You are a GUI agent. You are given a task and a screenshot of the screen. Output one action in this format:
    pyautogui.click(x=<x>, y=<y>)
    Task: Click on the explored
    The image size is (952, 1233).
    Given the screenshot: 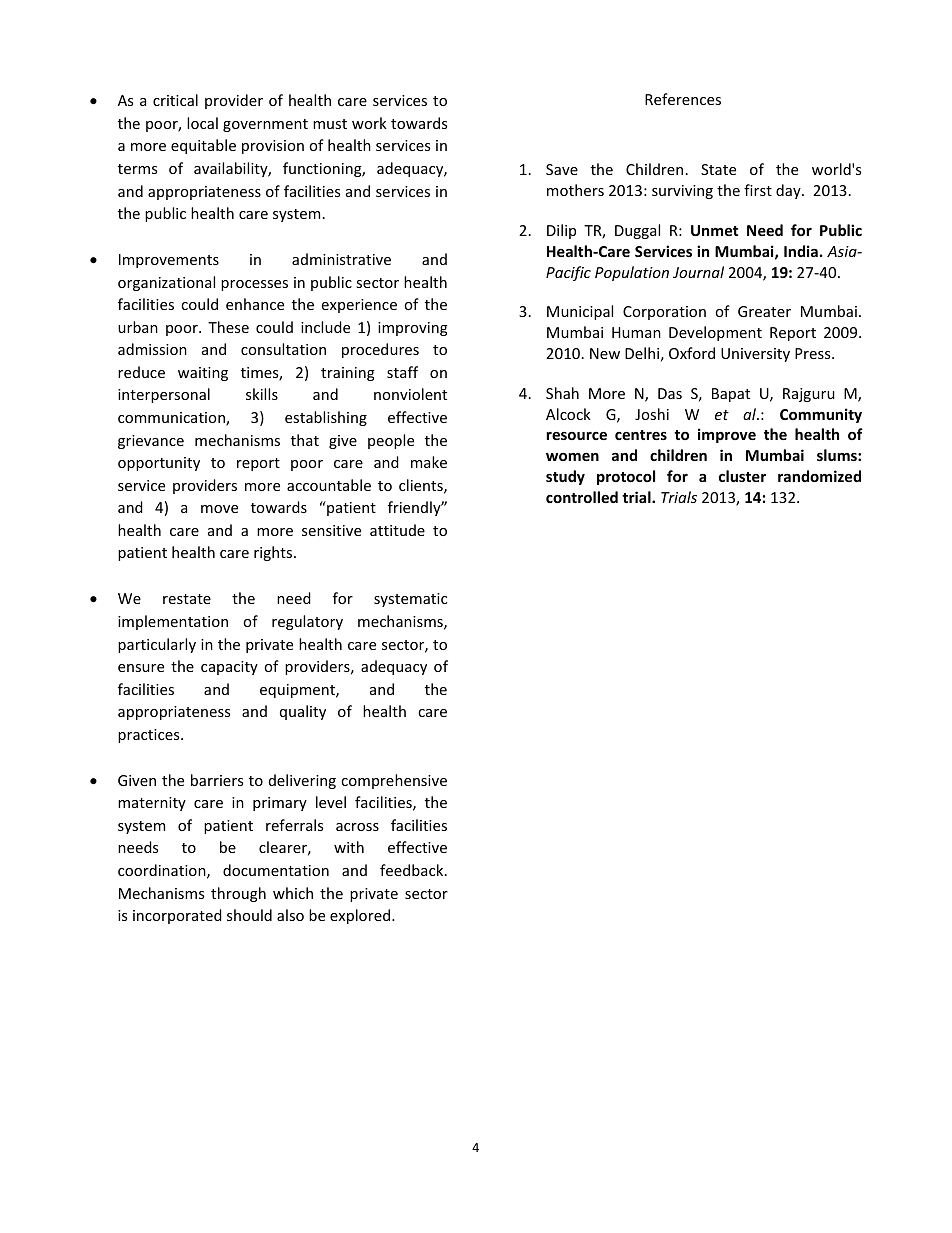 What is the action you would take?
    pyautogui.click(x=361, y=916)
